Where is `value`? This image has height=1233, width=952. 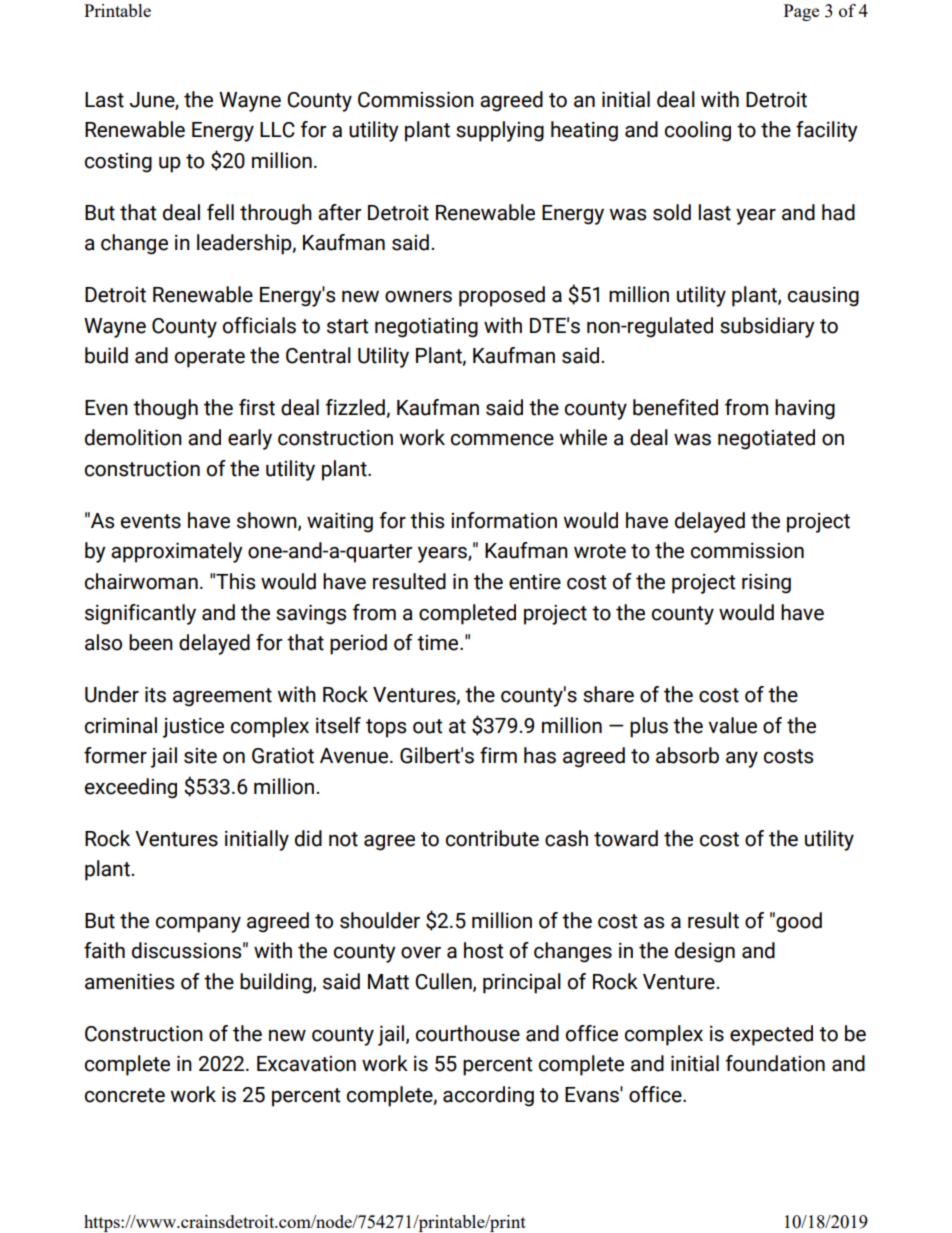 value is located at coordinates (732, 725).
